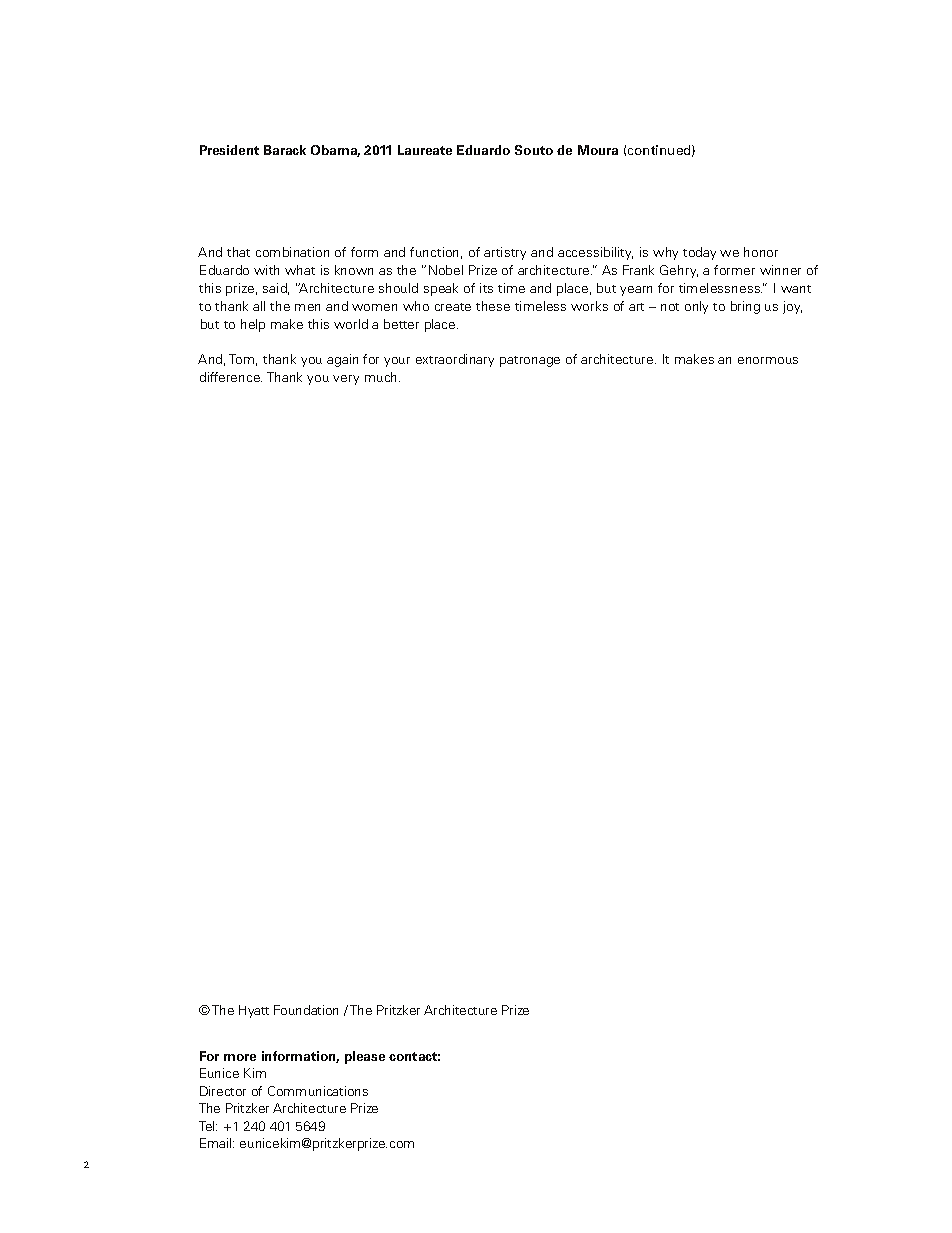  Describe the element at coordinates (318, 1091) in the screenshot. I see `Communications` at that location.
